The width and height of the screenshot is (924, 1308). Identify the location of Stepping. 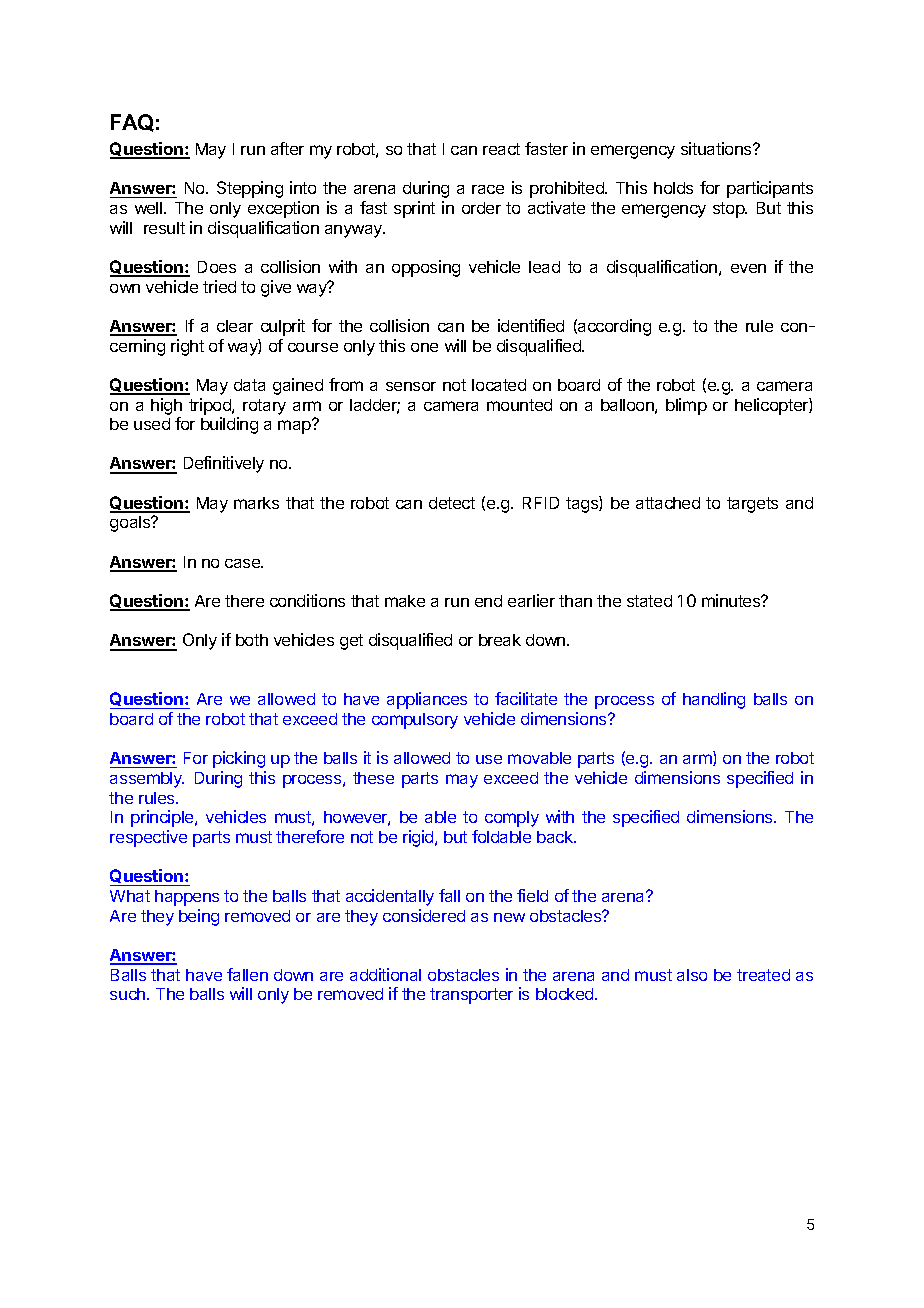
(250, 189).
